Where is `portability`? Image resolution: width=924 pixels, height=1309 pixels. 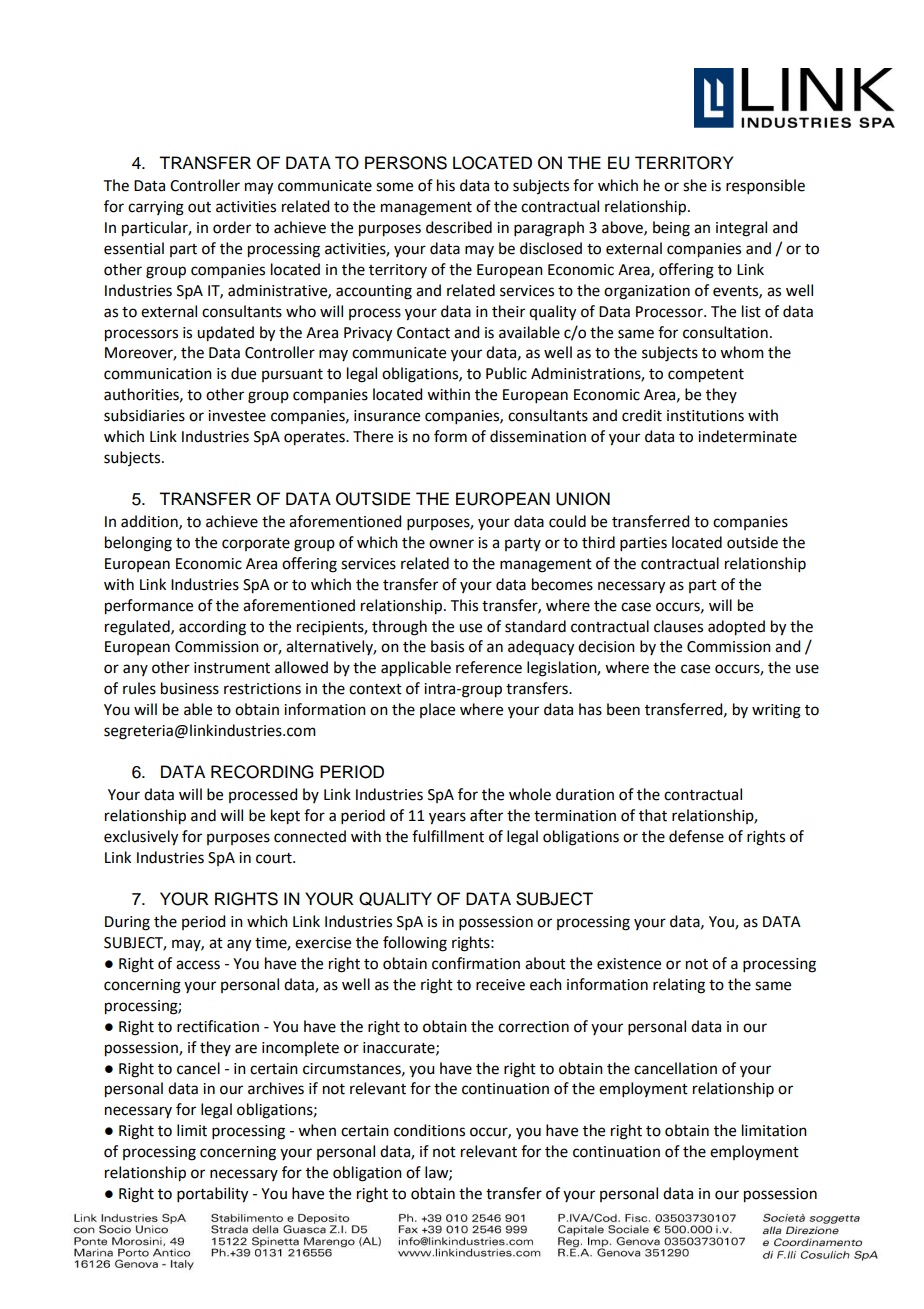
portability is located at coordinates (212, 1195).
